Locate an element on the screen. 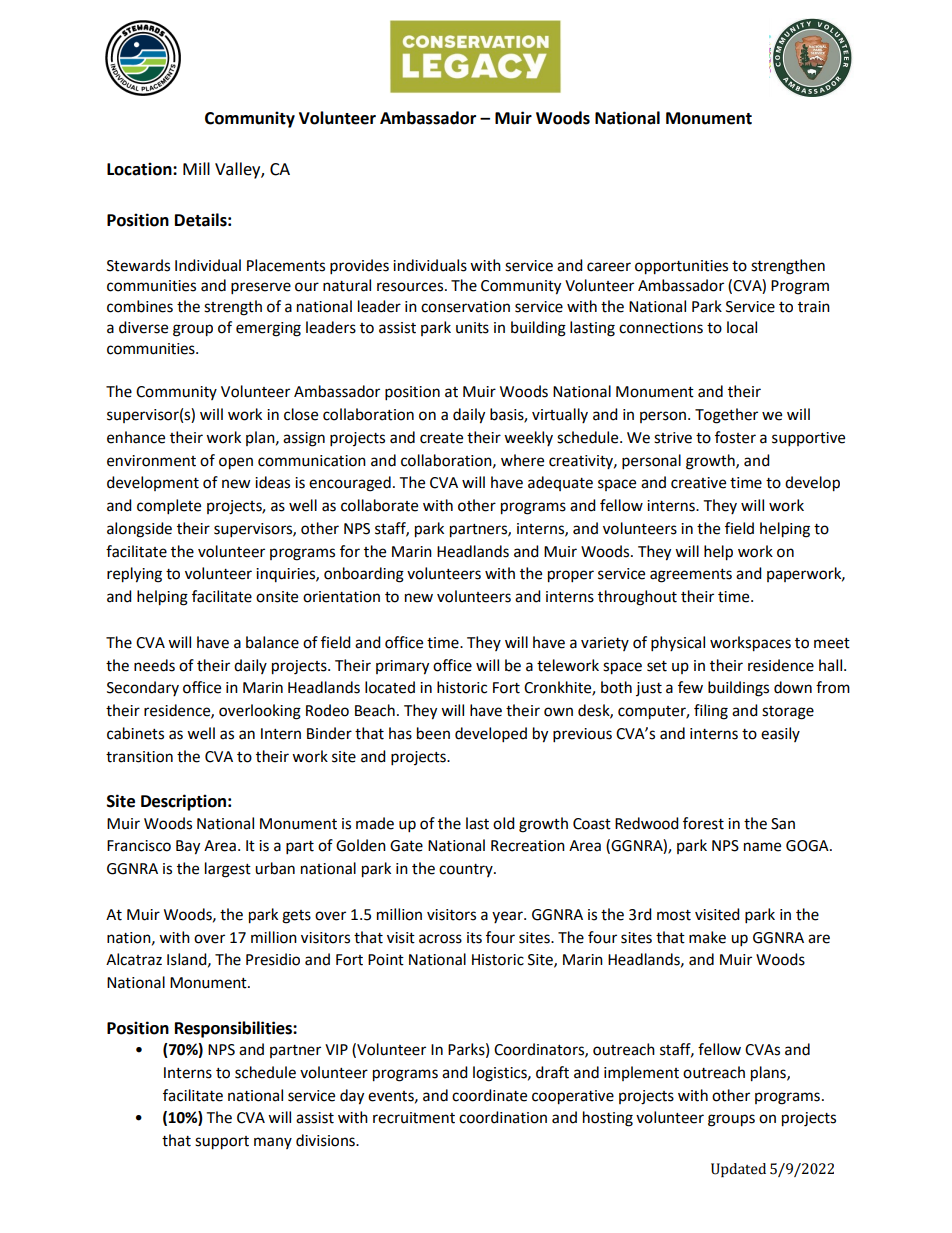  needs is located at coordinates (154, 665).
